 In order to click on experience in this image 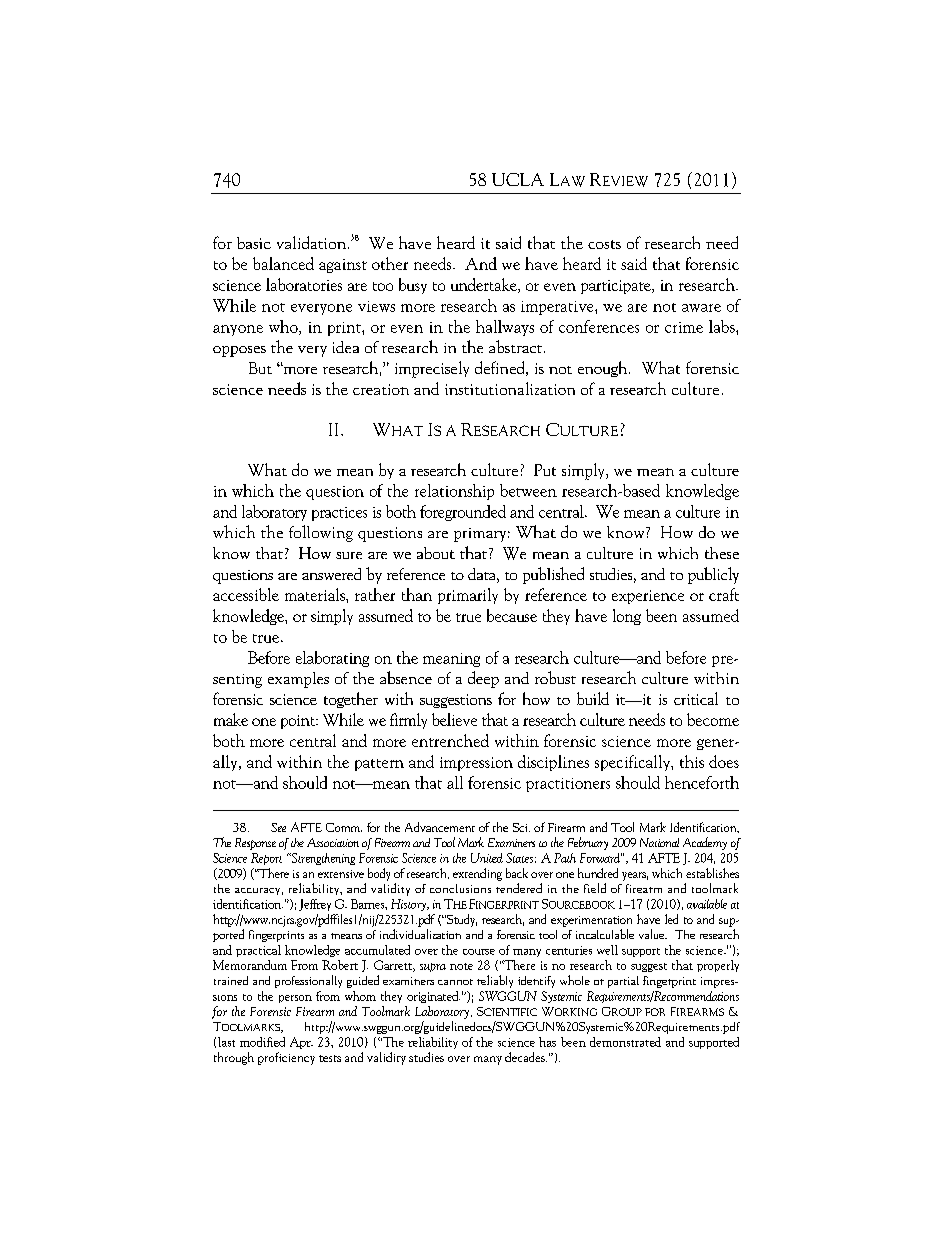, I will do `click(648, 597)`.
